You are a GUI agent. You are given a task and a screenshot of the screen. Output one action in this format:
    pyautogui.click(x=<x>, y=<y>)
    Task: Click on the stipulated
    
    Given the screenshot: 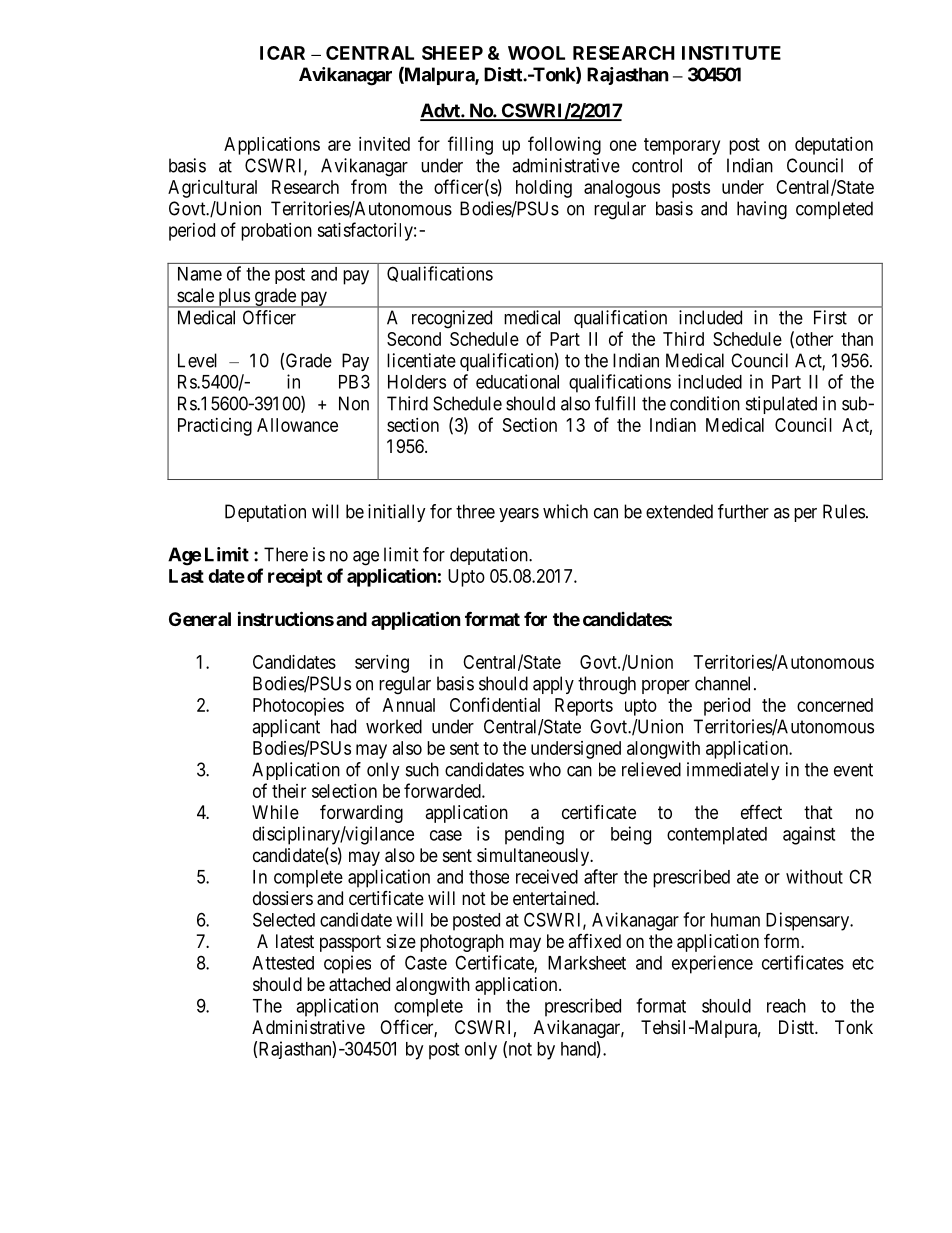 What is the action you would take?
    pyautogui.click(x=781, y=405)
